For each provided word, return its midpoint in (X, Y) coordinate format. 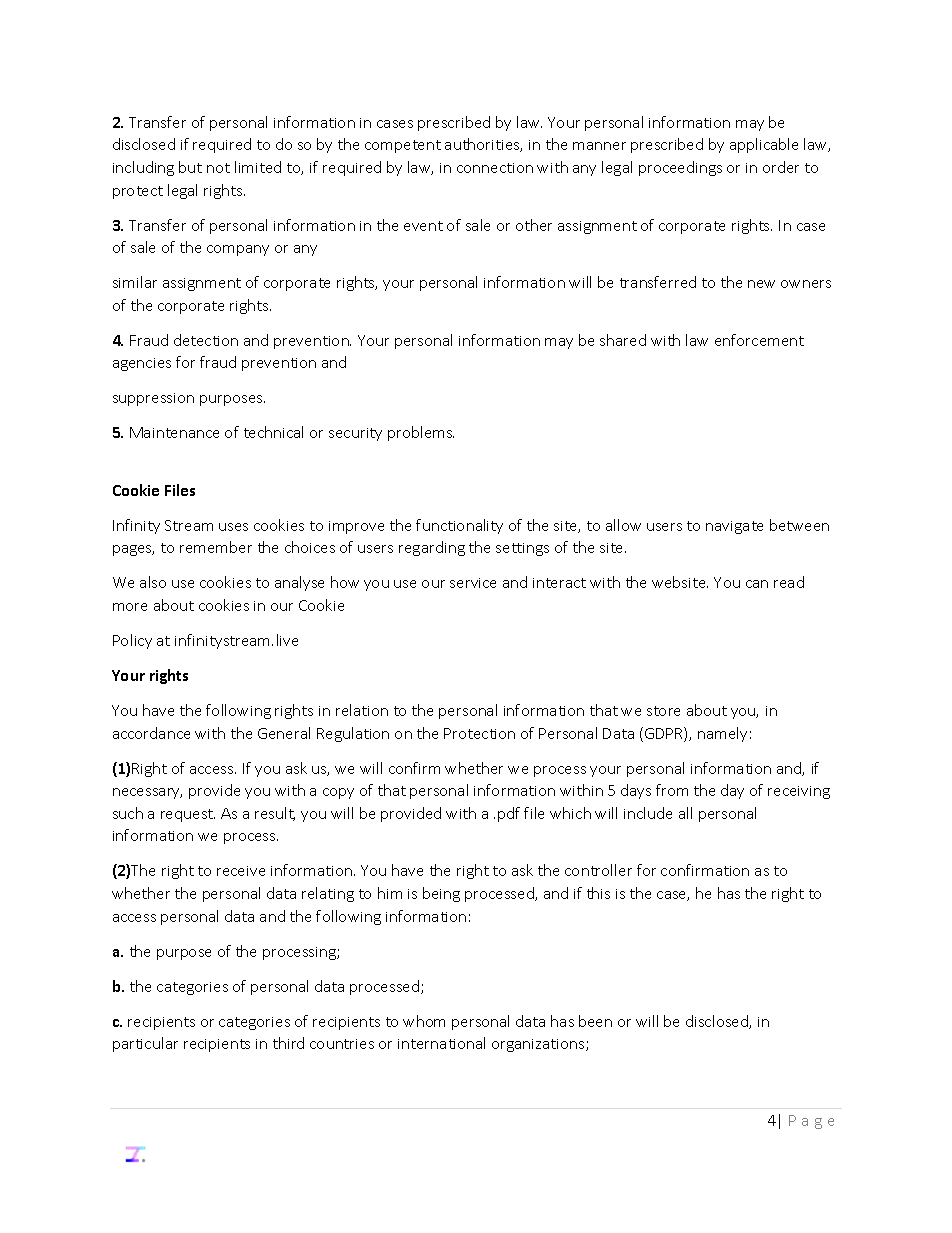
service (473, 583)
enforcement (759, 340)
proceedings (680, 168)
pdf (509, 814)
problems (421, 433)
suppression (153, 399)
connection (495, 168)
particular (145, 1044)
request (188, 815)
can (757, 584)
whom (424, 1021)
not (218, 168)
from (672, 790)
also (153, 582)
